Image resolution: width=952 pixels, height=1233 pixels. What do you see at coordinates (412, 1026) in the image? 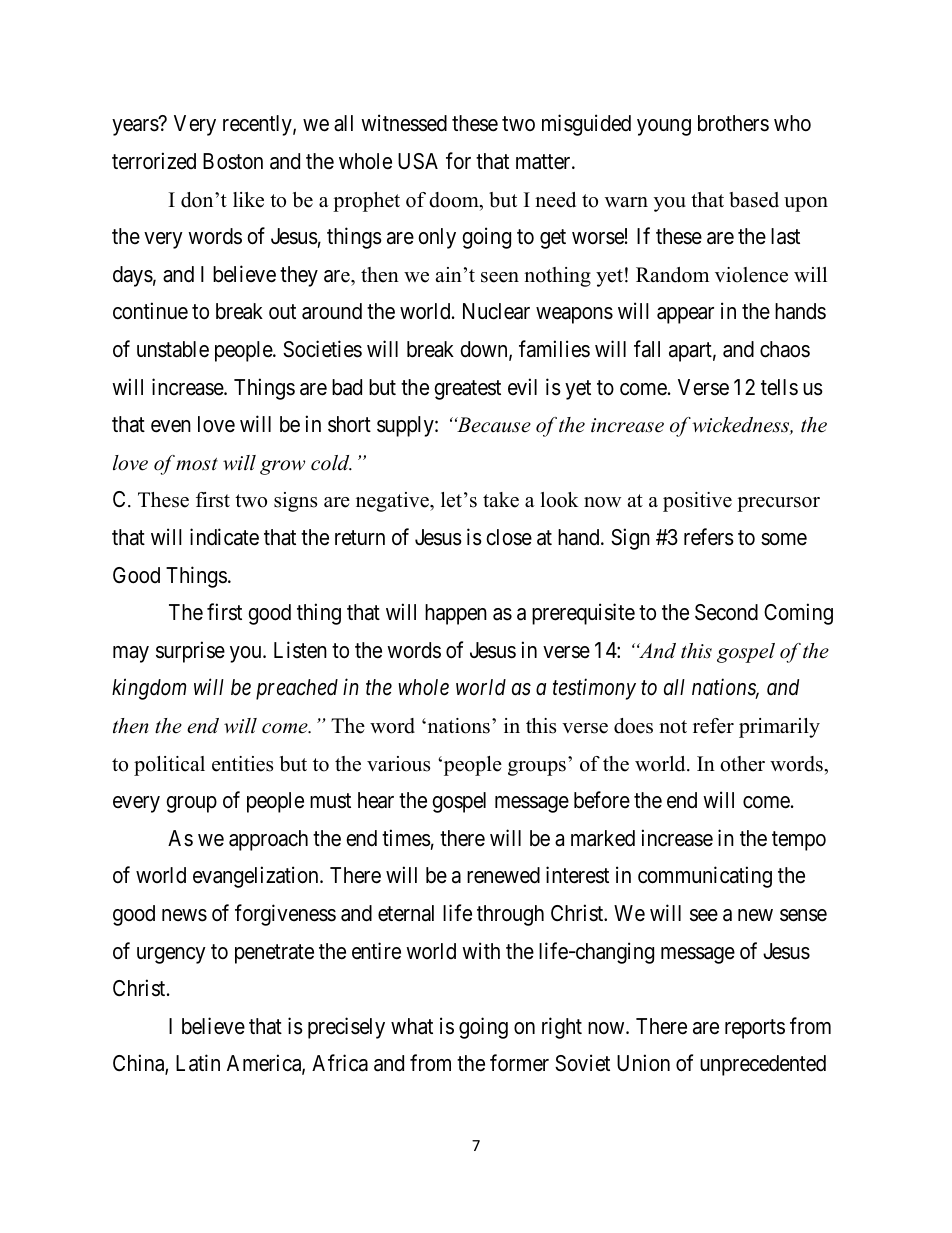
I see `what` at bounding box center [412, 1026].
